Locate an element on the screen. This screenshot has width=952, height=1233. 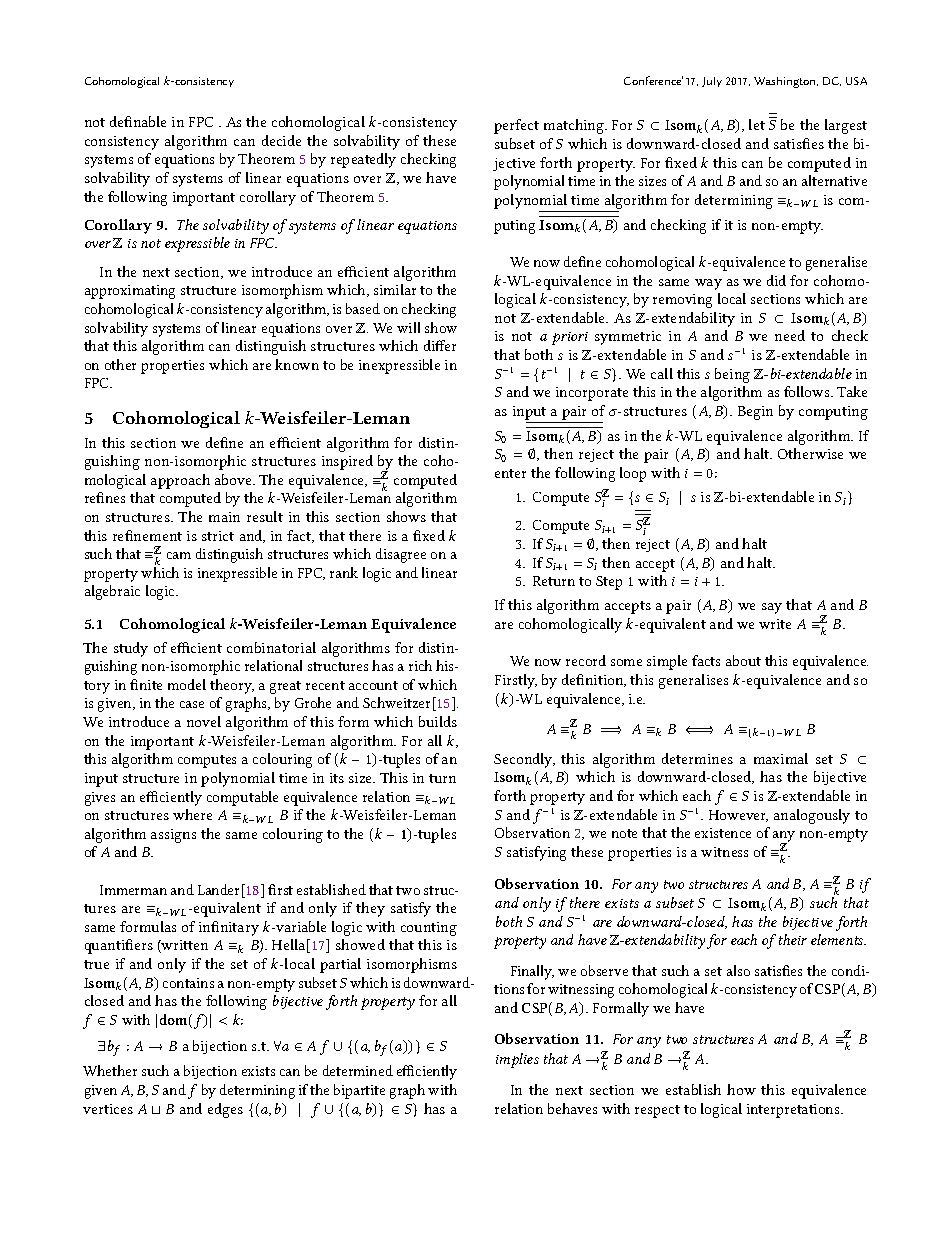
cam is located at coordinates (179, 555).
